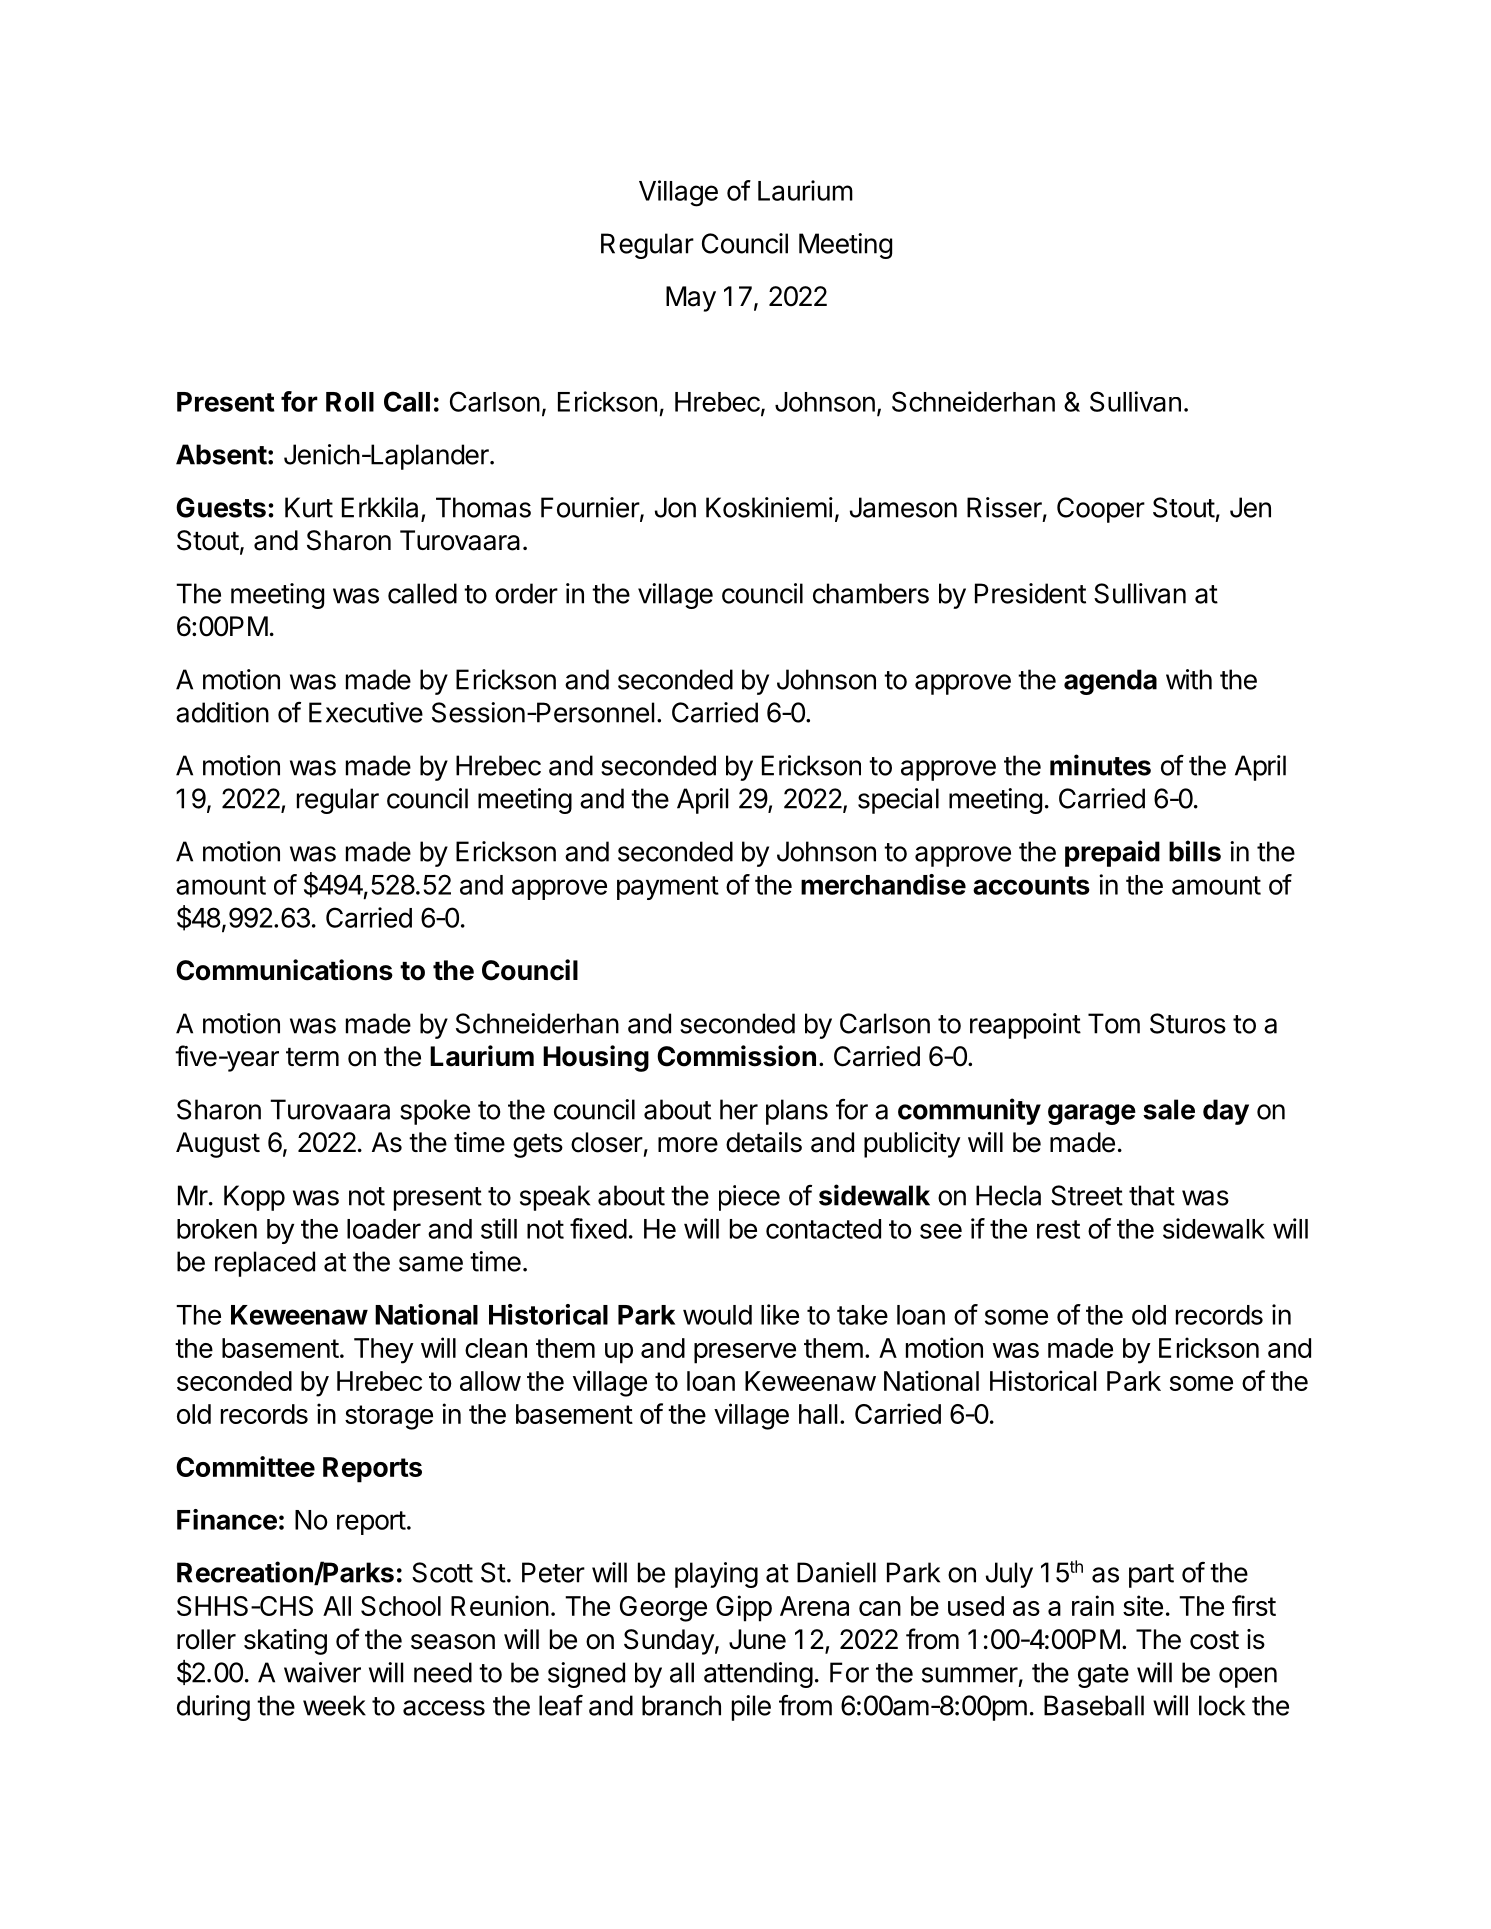  What do you see at coordinates (1101, 510) in the image?
I see `Cooper` at bounding box center [1101, 510].
